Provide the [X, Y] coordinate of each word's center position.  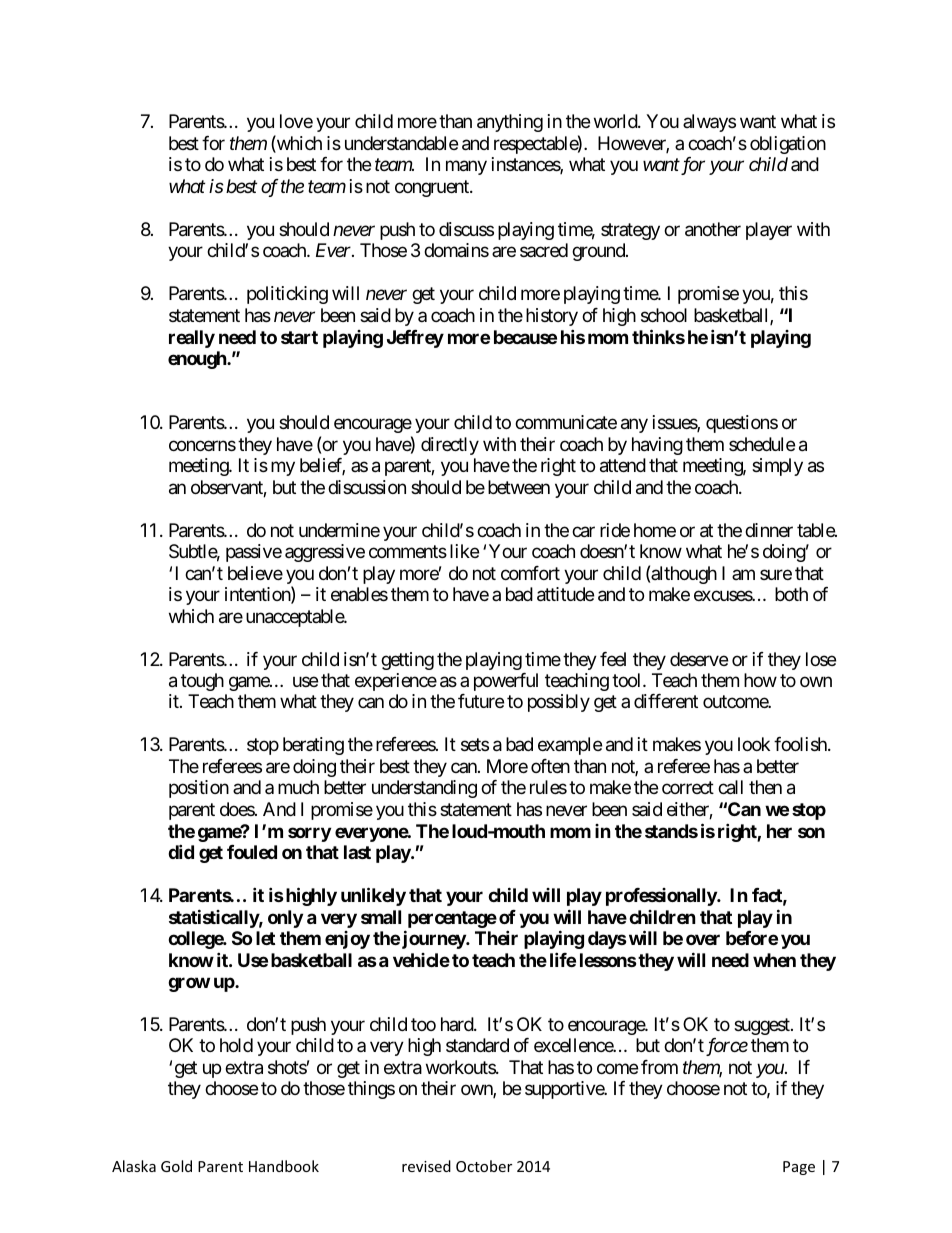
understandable [401, 143]
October [484, 1166]
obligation [788, 145]
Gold [176, 1166]
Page [799, 1168]
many [466, 168]
